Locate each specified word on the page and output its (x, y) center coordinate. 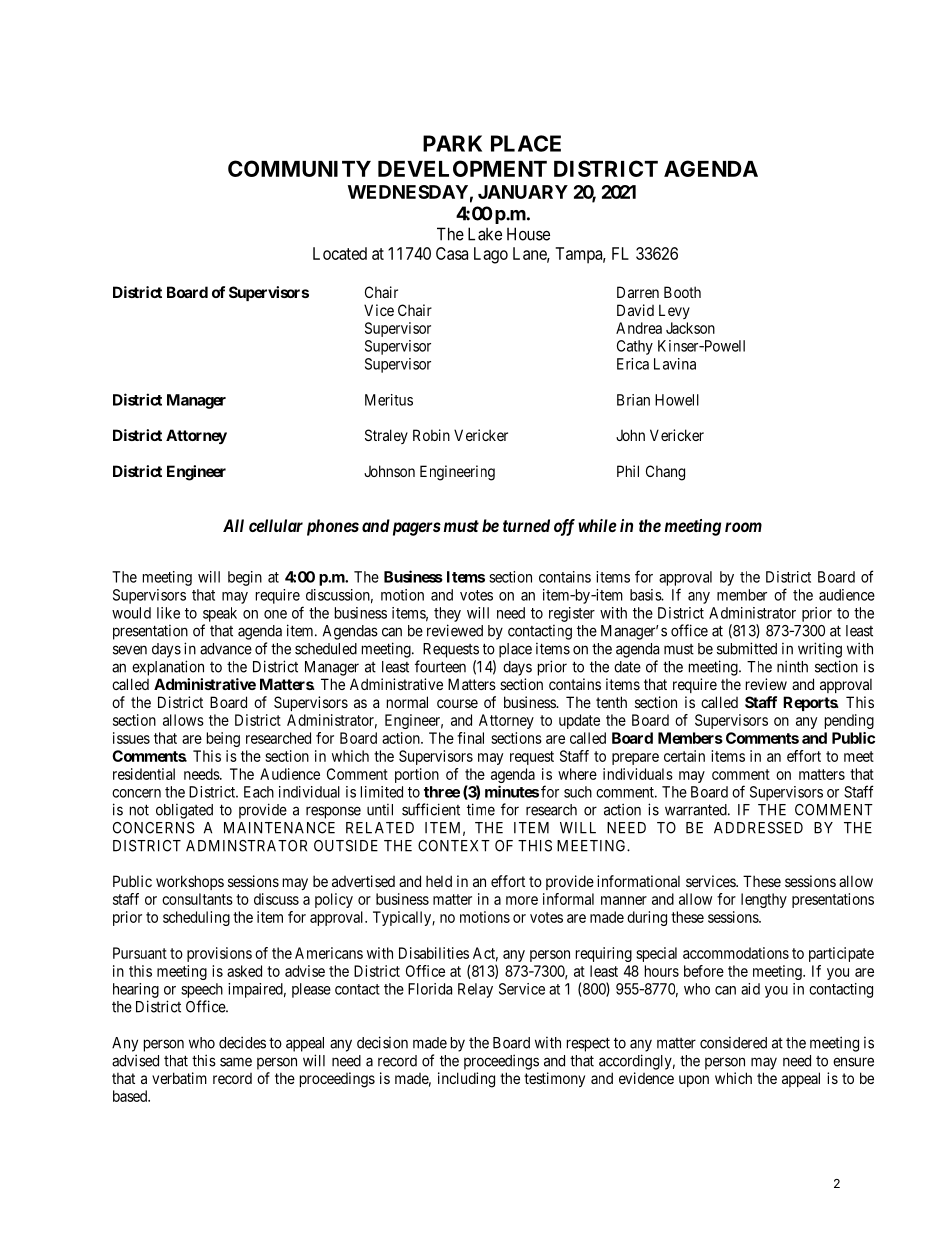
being (223, 739)
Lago (491, 255)
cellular (276, 525)
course (457, 703)
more (522, 900)
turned (526, 525)
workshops (190, 882)
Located (340, 253)
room (743, 527)
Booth (682, 292)
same (236, 1062)
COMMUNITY (299, 168)
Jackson (690, 328)
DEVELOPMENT (462, 168)
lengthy (764, 900)
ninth (792, 666)
